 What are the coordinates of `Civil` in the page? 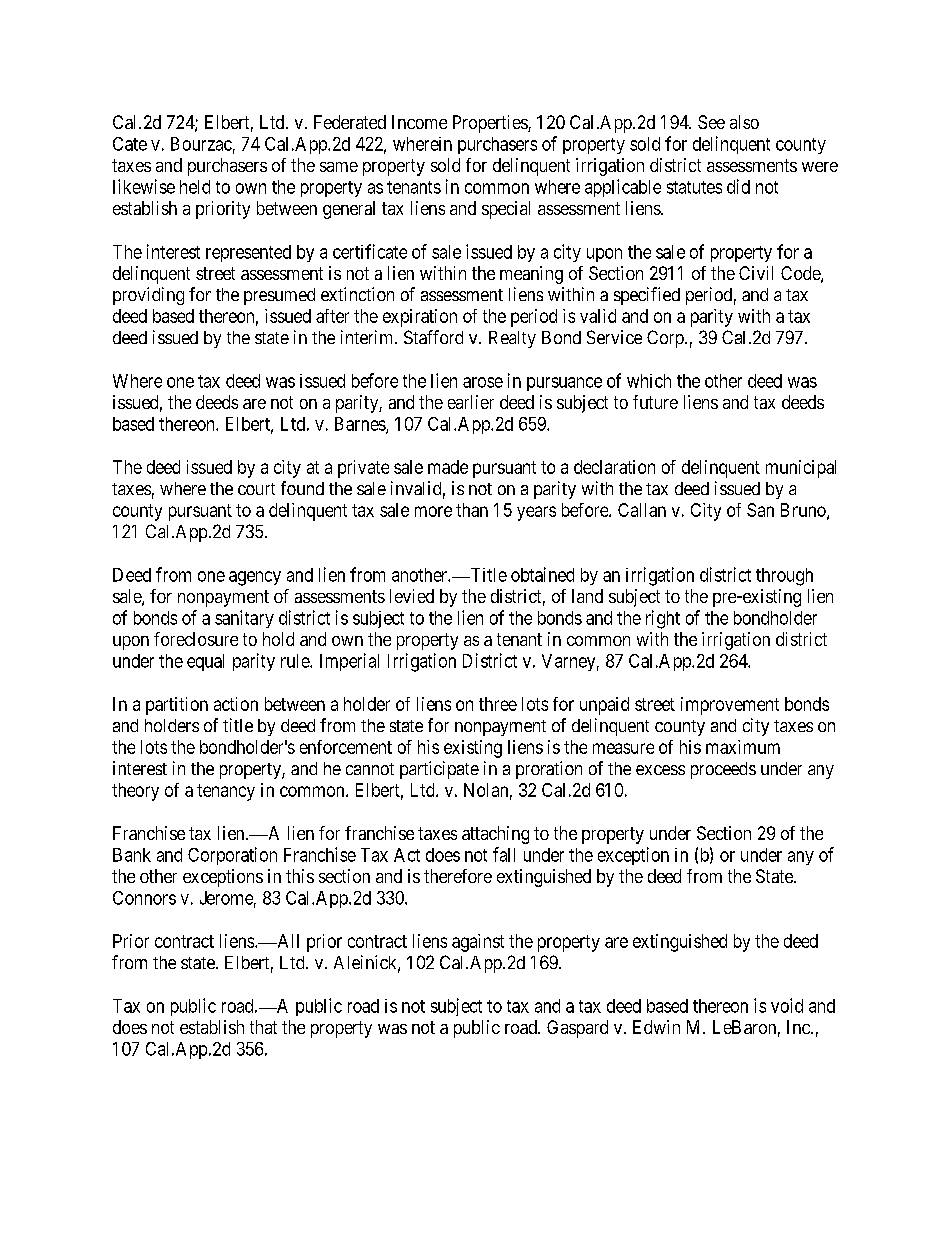 It's located at (756, 273).
